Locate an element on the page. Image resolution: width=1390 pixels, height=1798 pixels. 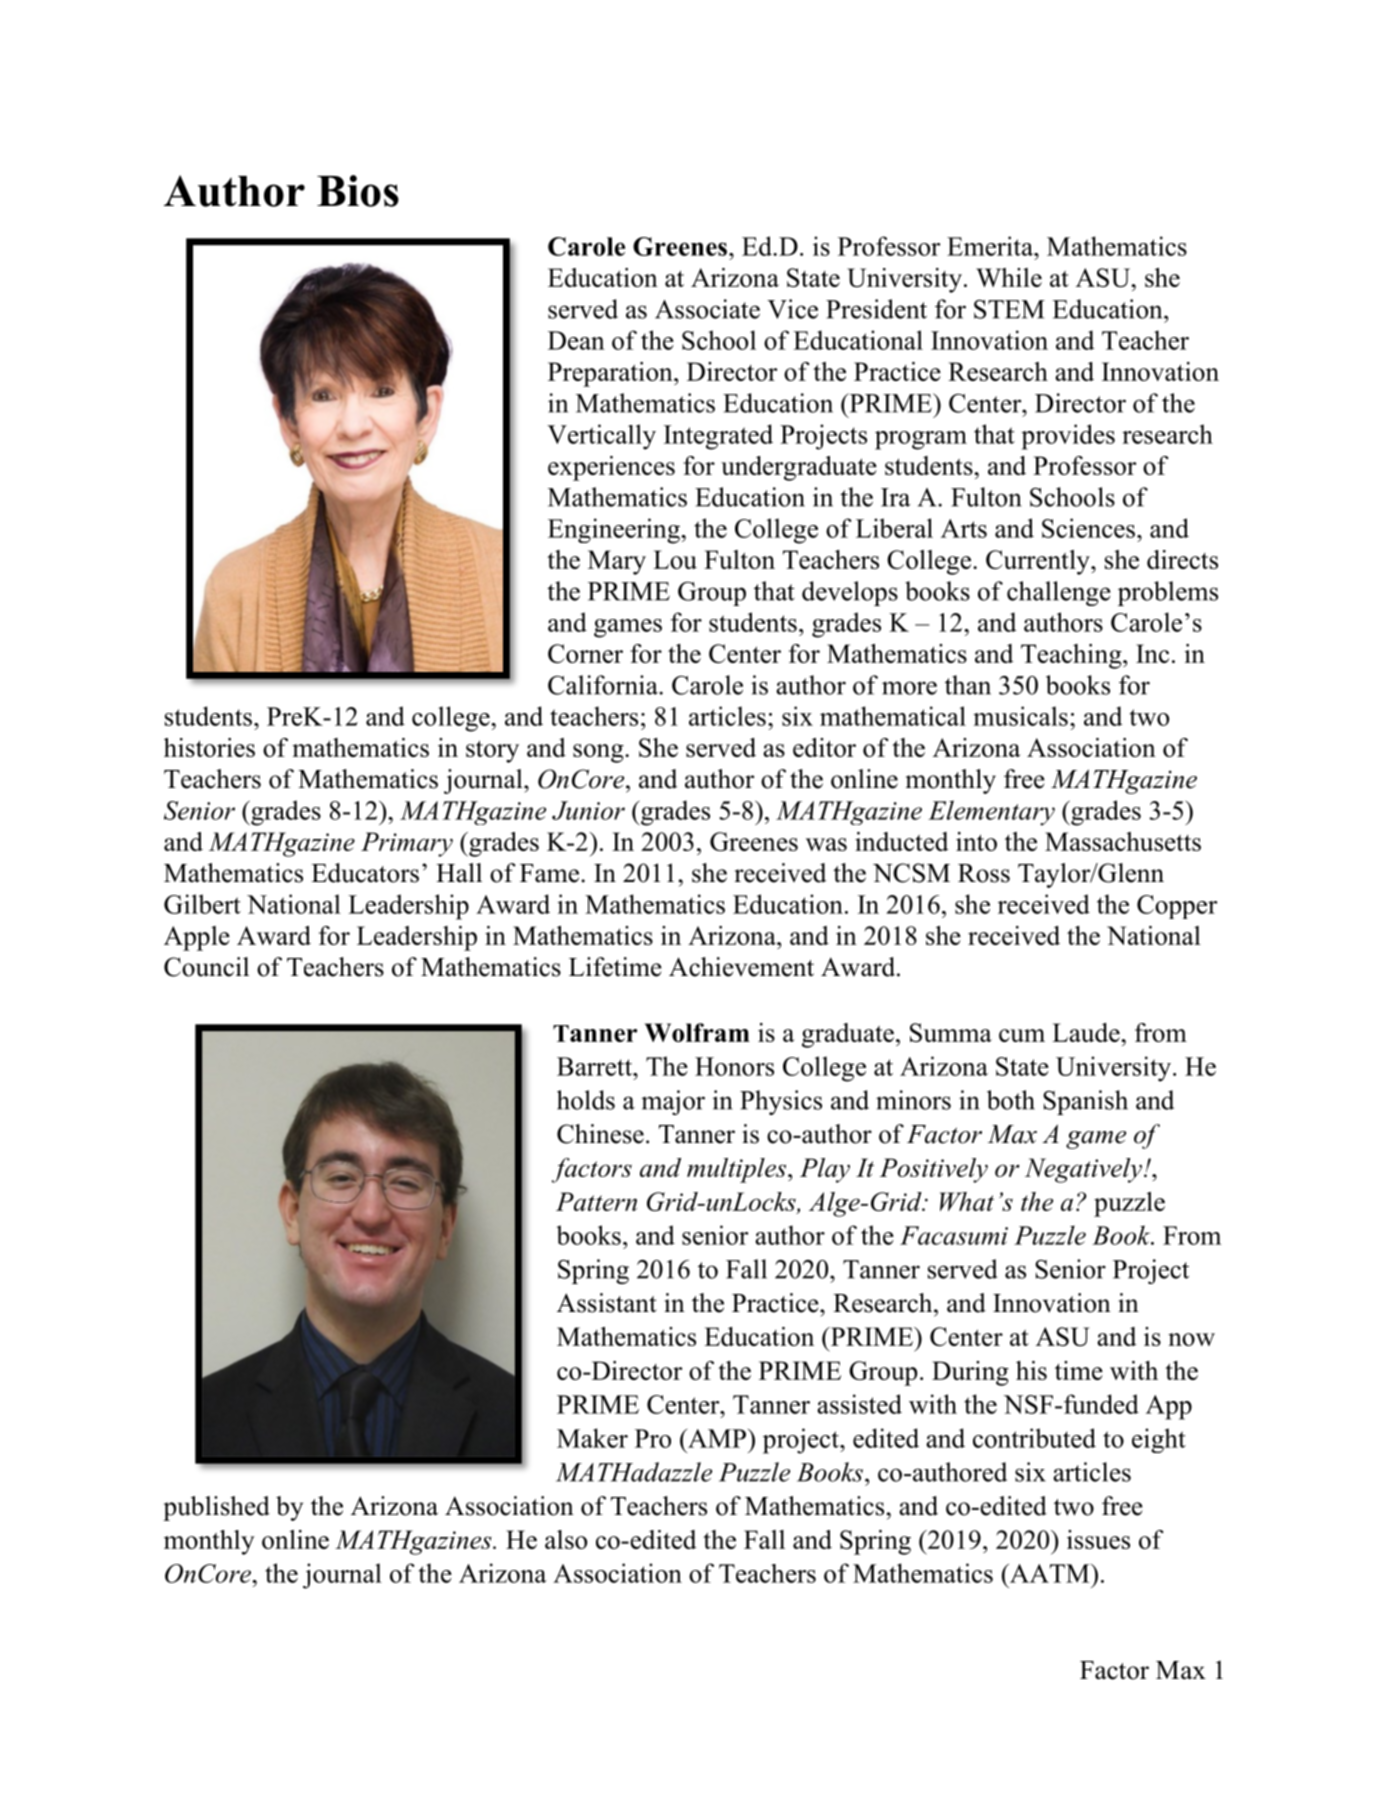
Bios is located at coordinates (358, 191).
